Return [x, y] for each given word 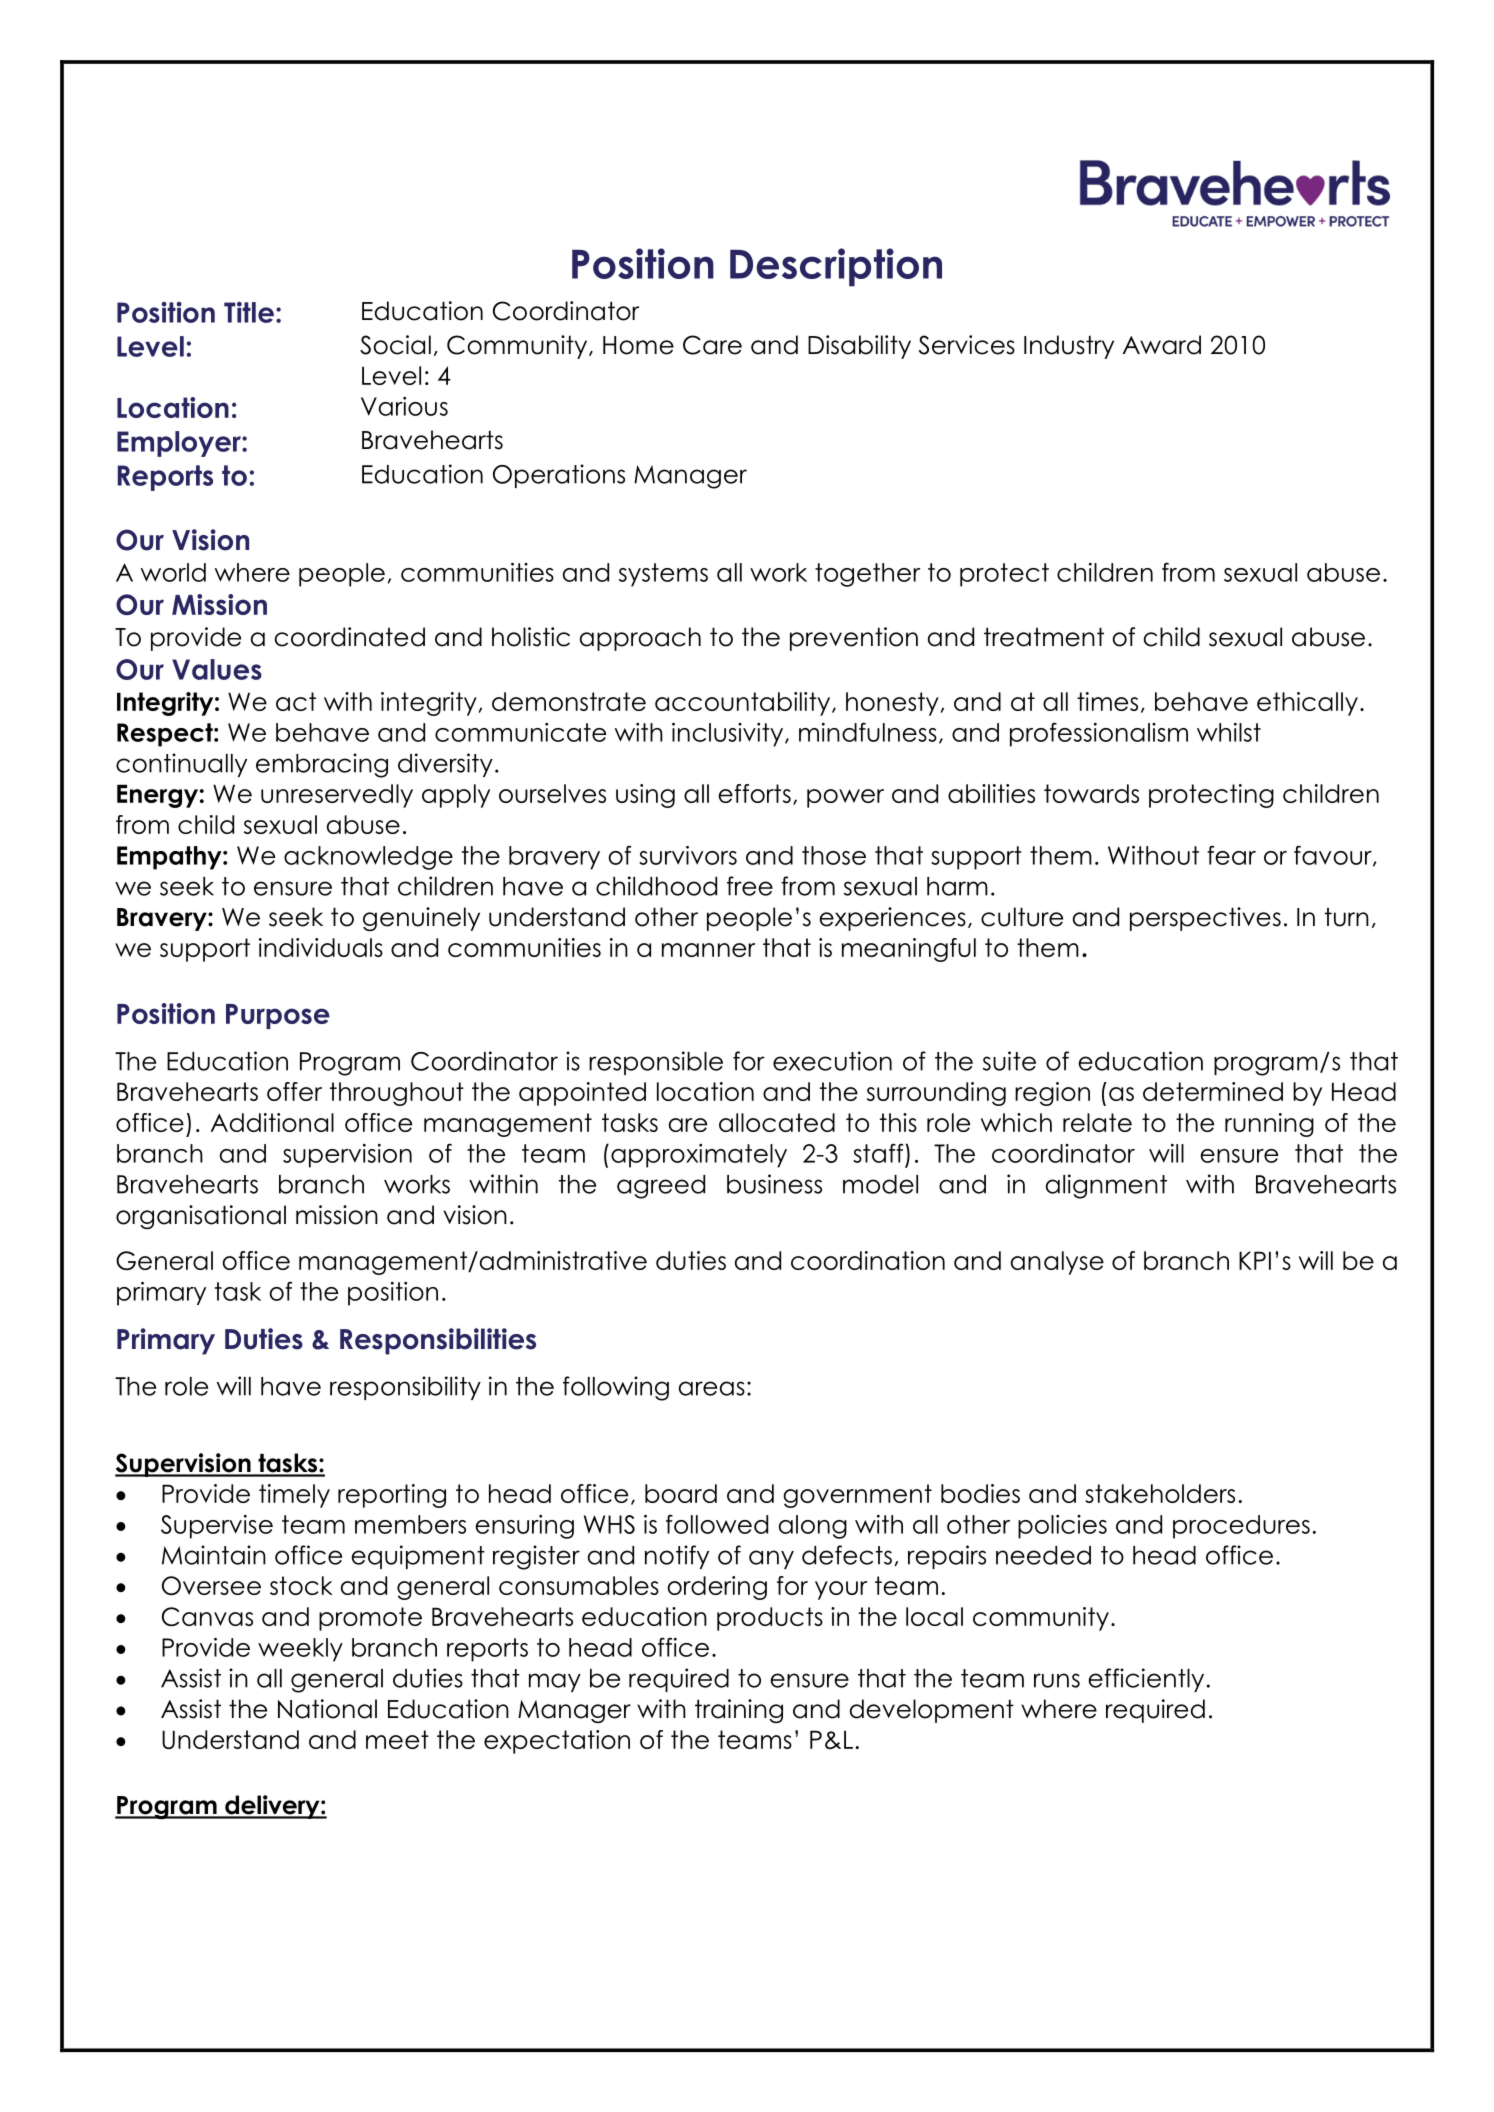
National [327, 1709]
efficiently [1146, 1680]
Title [249, 312]
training [739, 1711]
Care [712, 345]
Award [1162, 345]
